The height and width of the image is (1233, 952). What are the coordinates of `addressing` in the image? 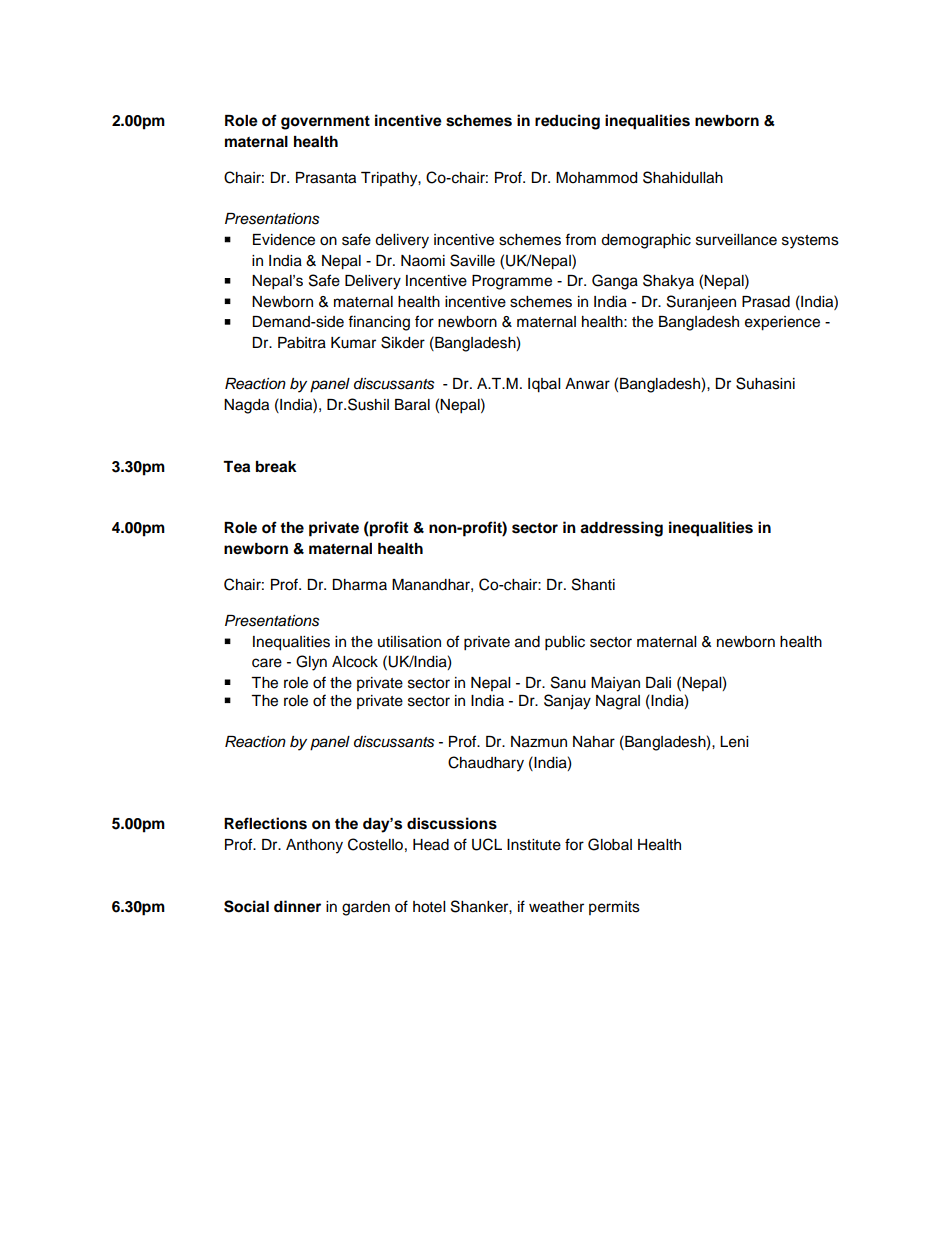 It's located at (621, 529).
